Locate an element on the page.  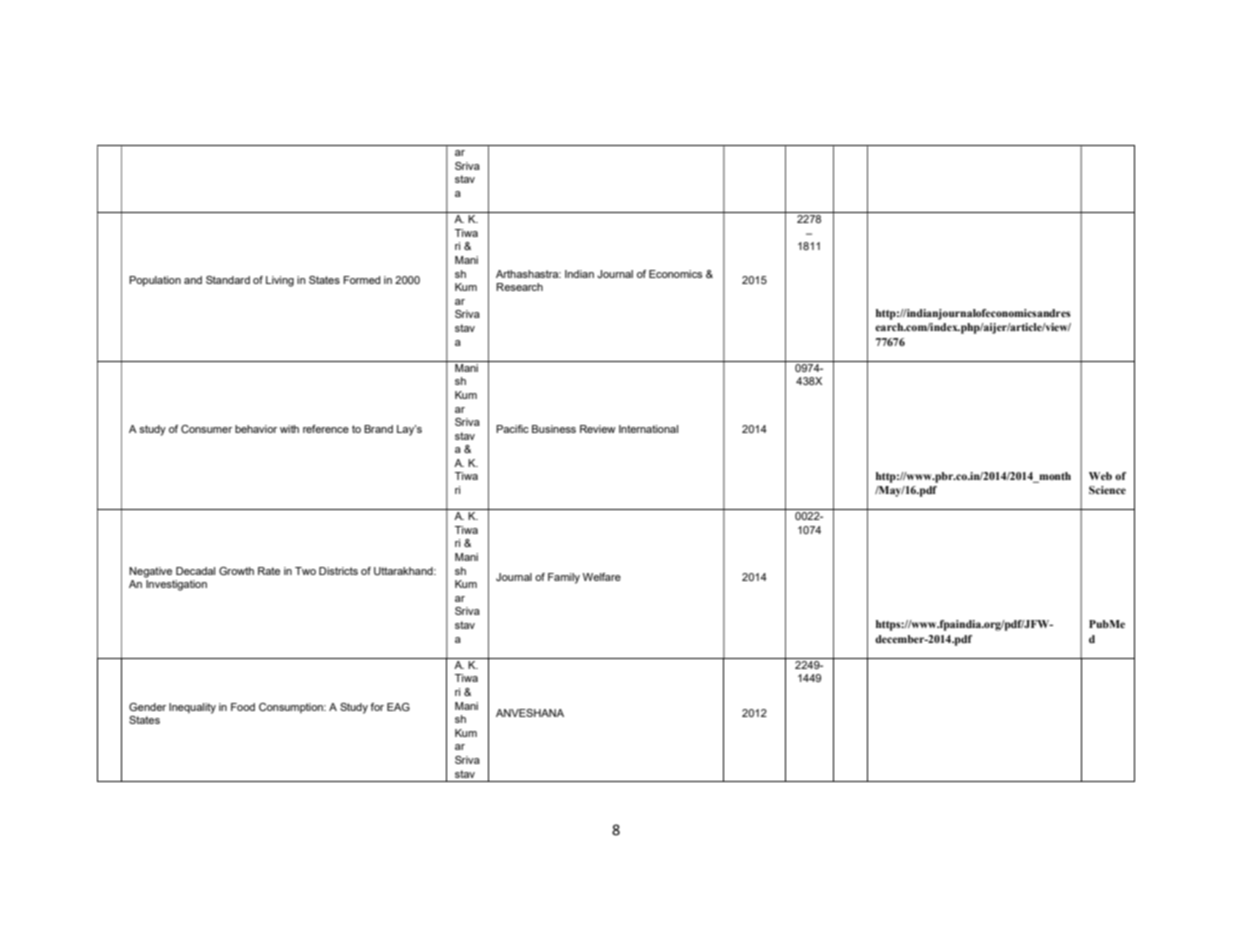
Formed is located at coordinates (361, 280).
